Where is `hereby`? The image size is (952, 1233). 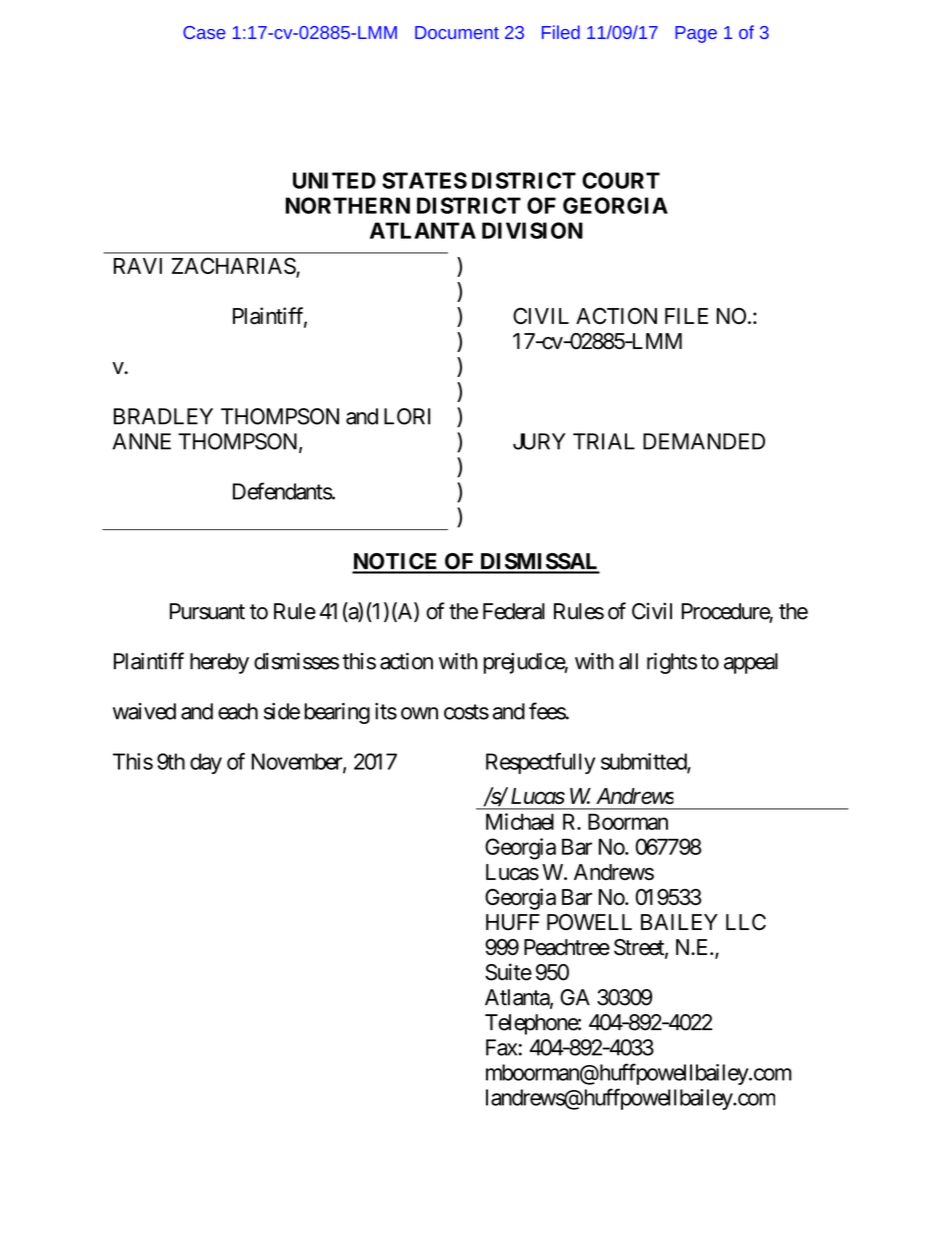
hereby is located at coordinates (219, 663).
